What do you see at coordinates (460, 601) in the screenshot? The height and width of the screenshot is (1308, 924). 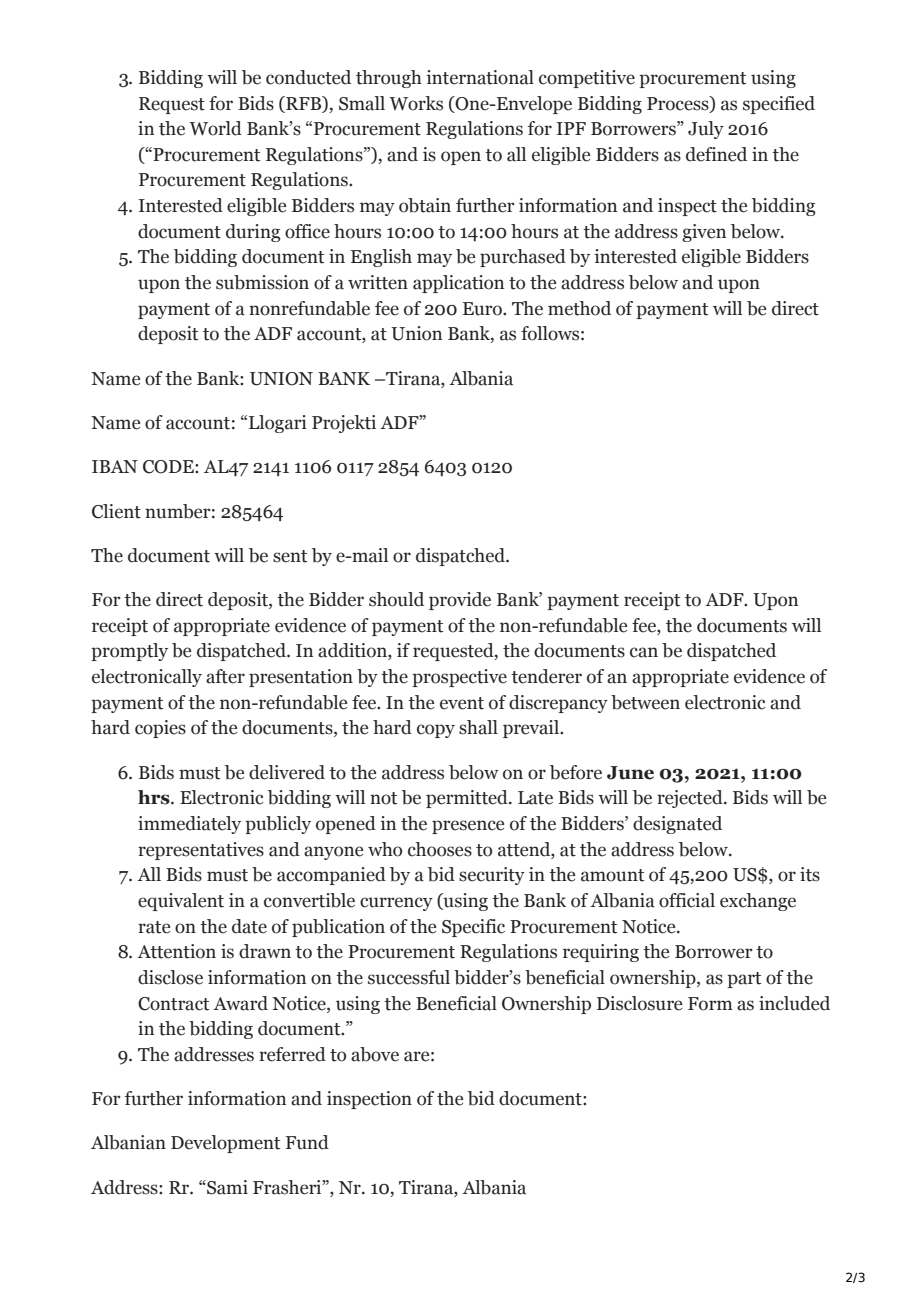 I see `provide` at bounding box center [460, 601].
